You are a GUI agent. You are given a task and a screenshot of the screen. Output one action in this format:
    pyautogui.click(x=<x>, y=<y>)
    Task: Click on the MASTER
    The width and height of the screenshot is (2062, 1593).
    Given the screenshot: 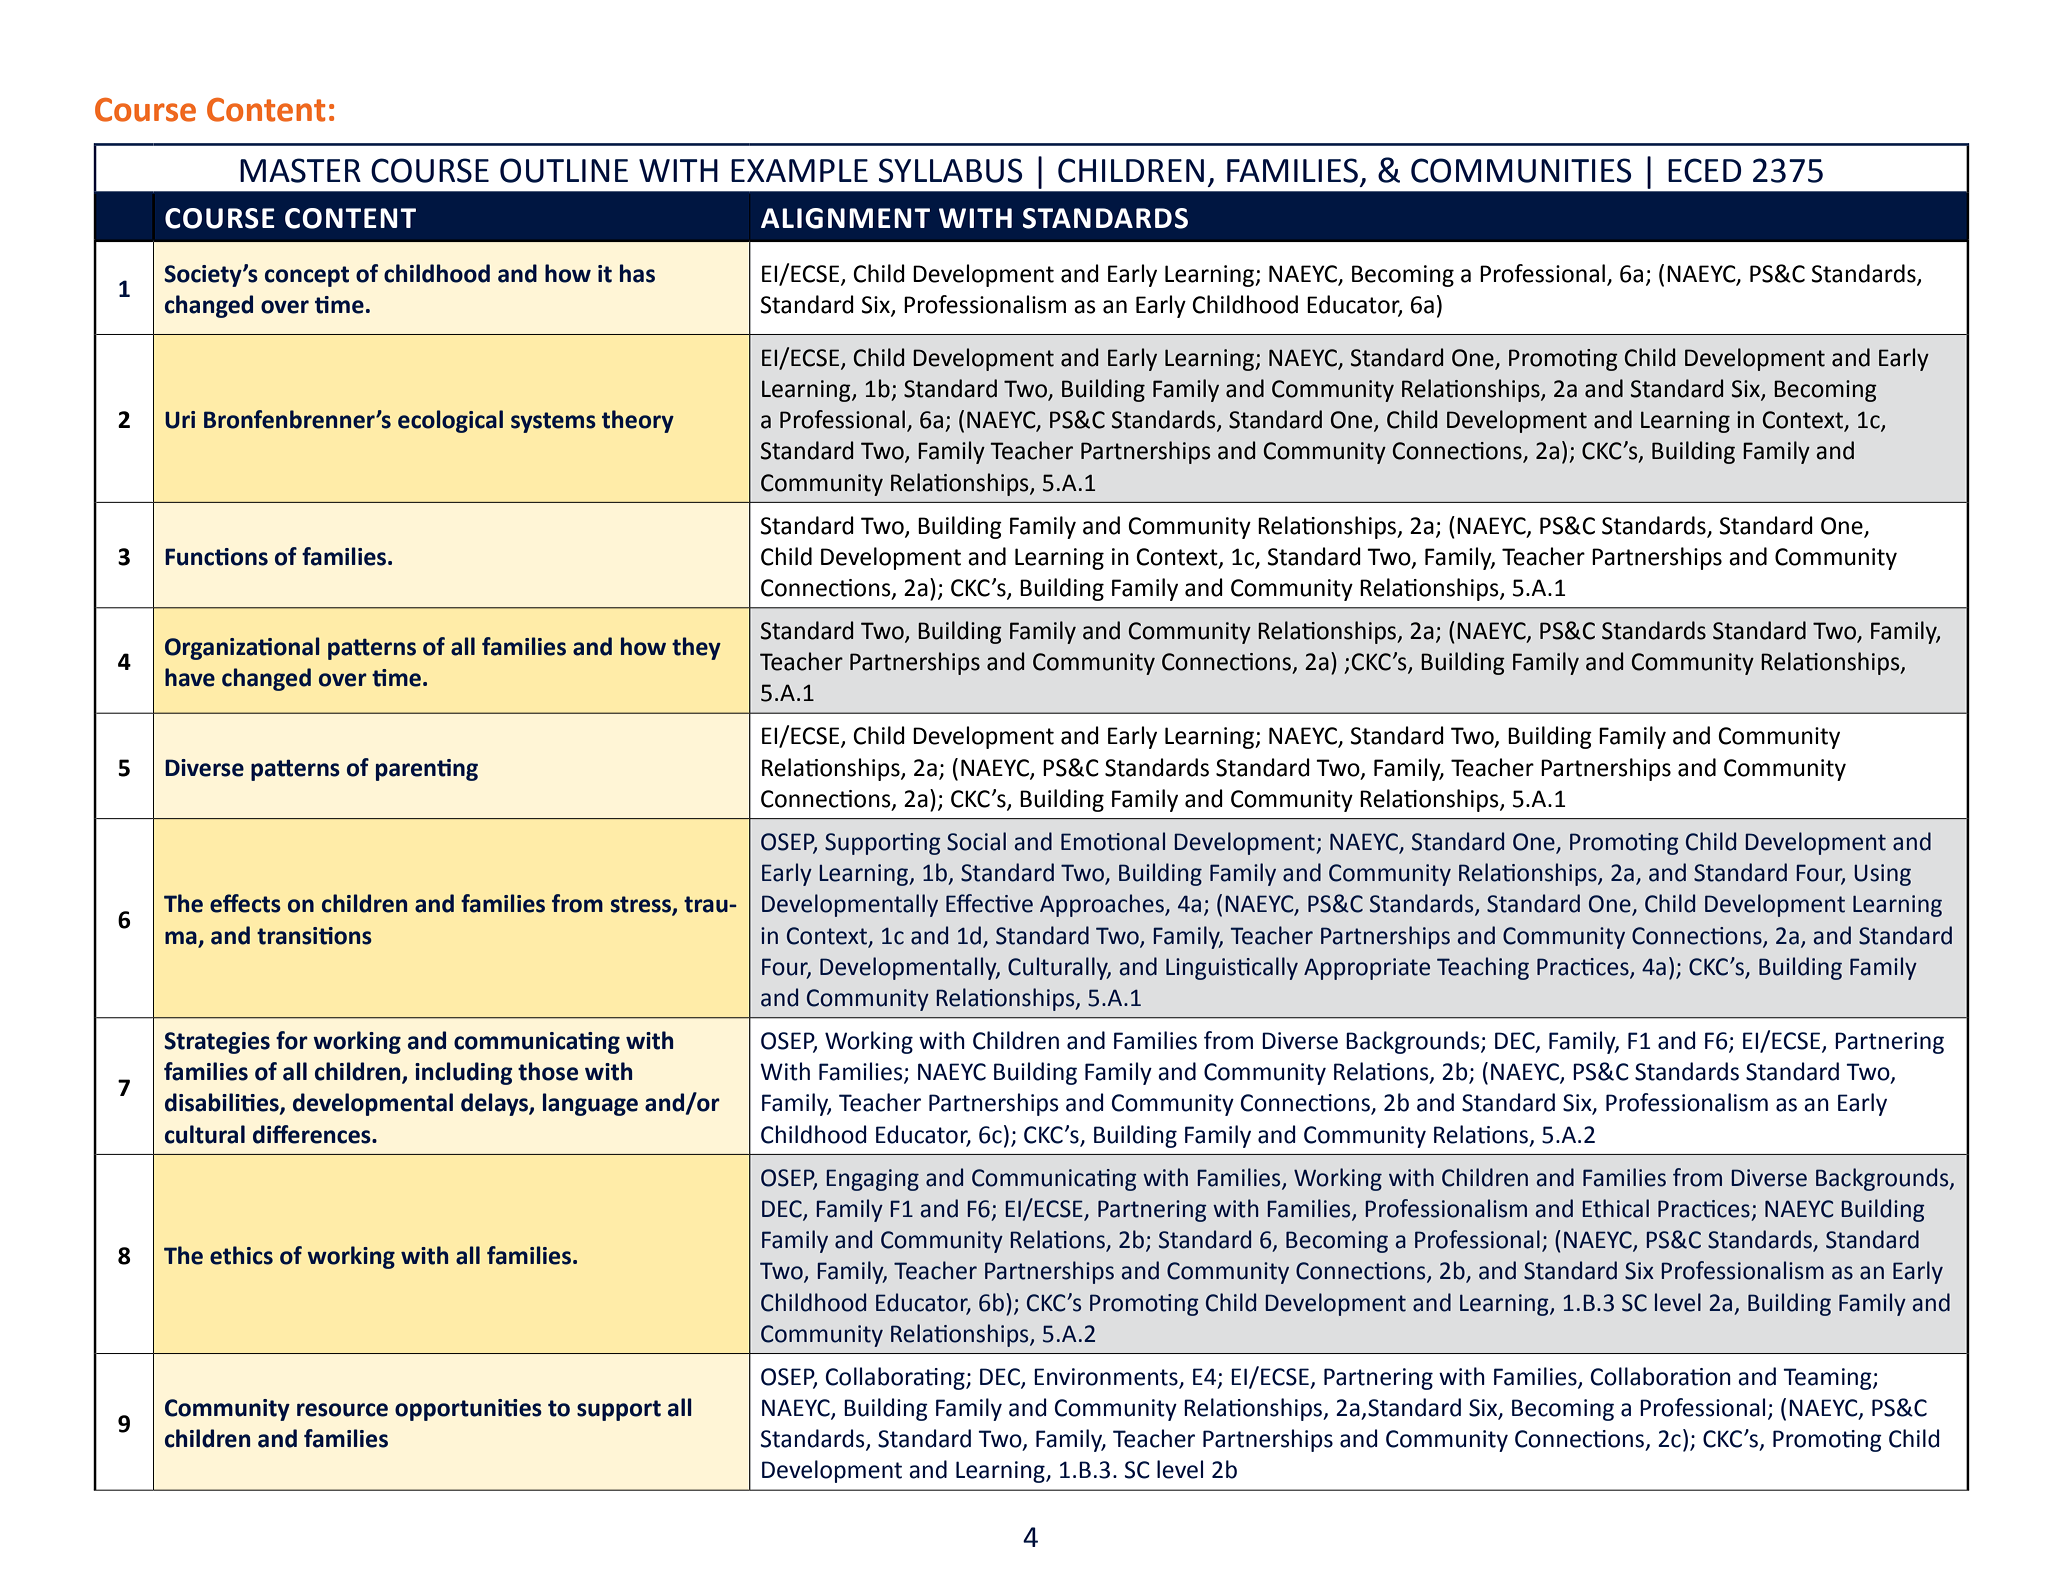 What is the action you would take?
    pyautogui.click(x=300, y=170)
